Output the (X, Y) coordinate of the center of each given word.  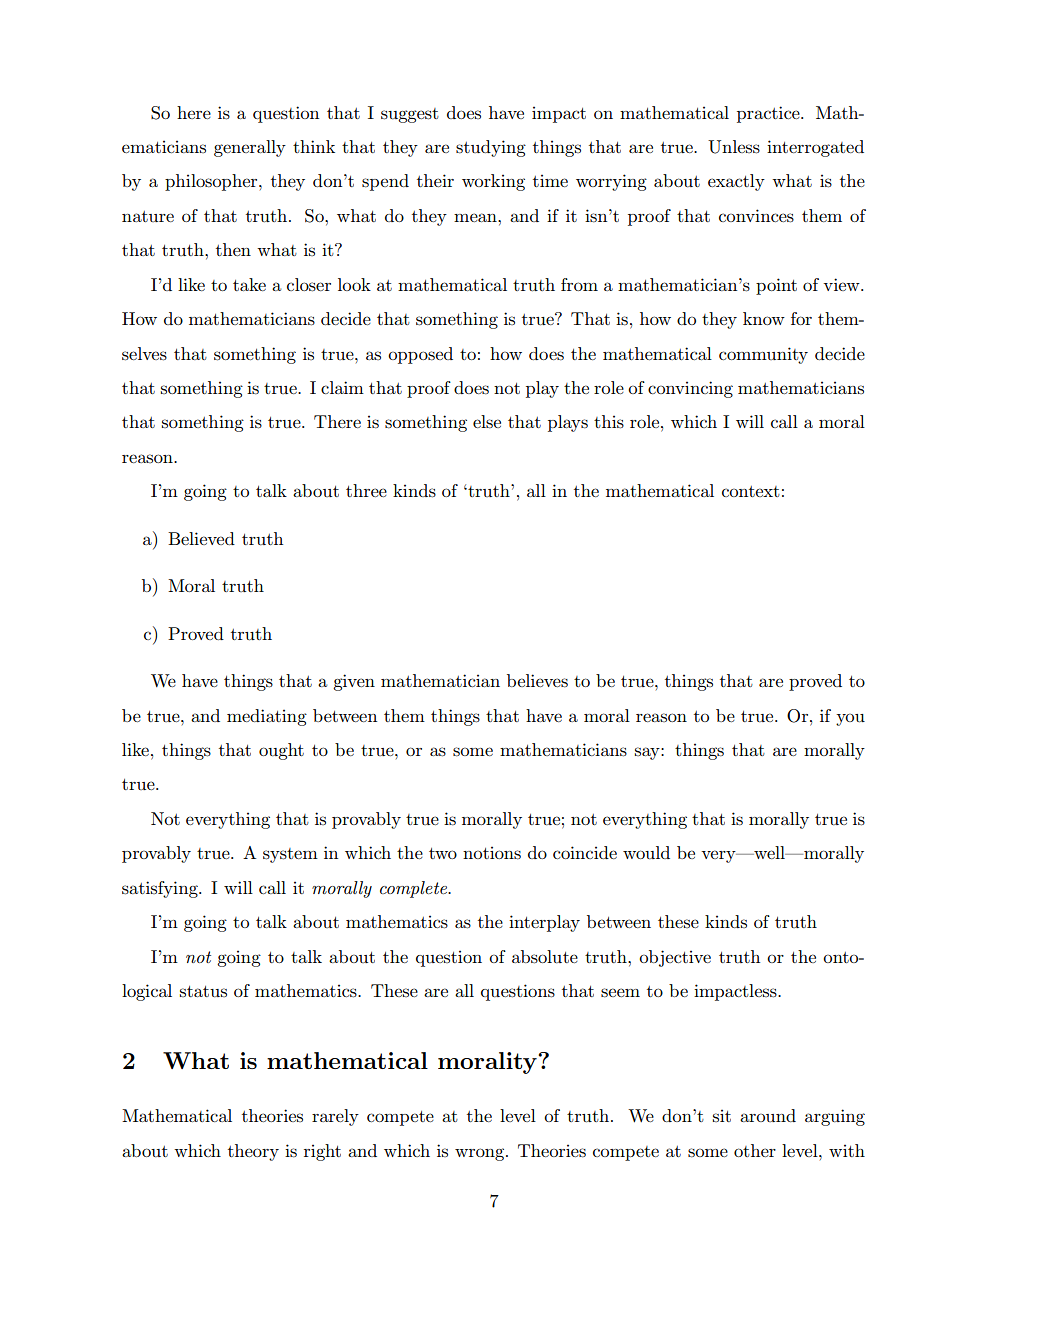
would (646, 853)
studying (491, 148)
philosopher (212, 182)
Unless (734, 147)
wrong (481, 1154)
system (290, 855)
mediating (267, 717)
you (850, 719)
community (763, 355)
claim (342, 387)
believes (537, 681)
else (487, 422)
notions (492, 853)
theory (253, 1152)
